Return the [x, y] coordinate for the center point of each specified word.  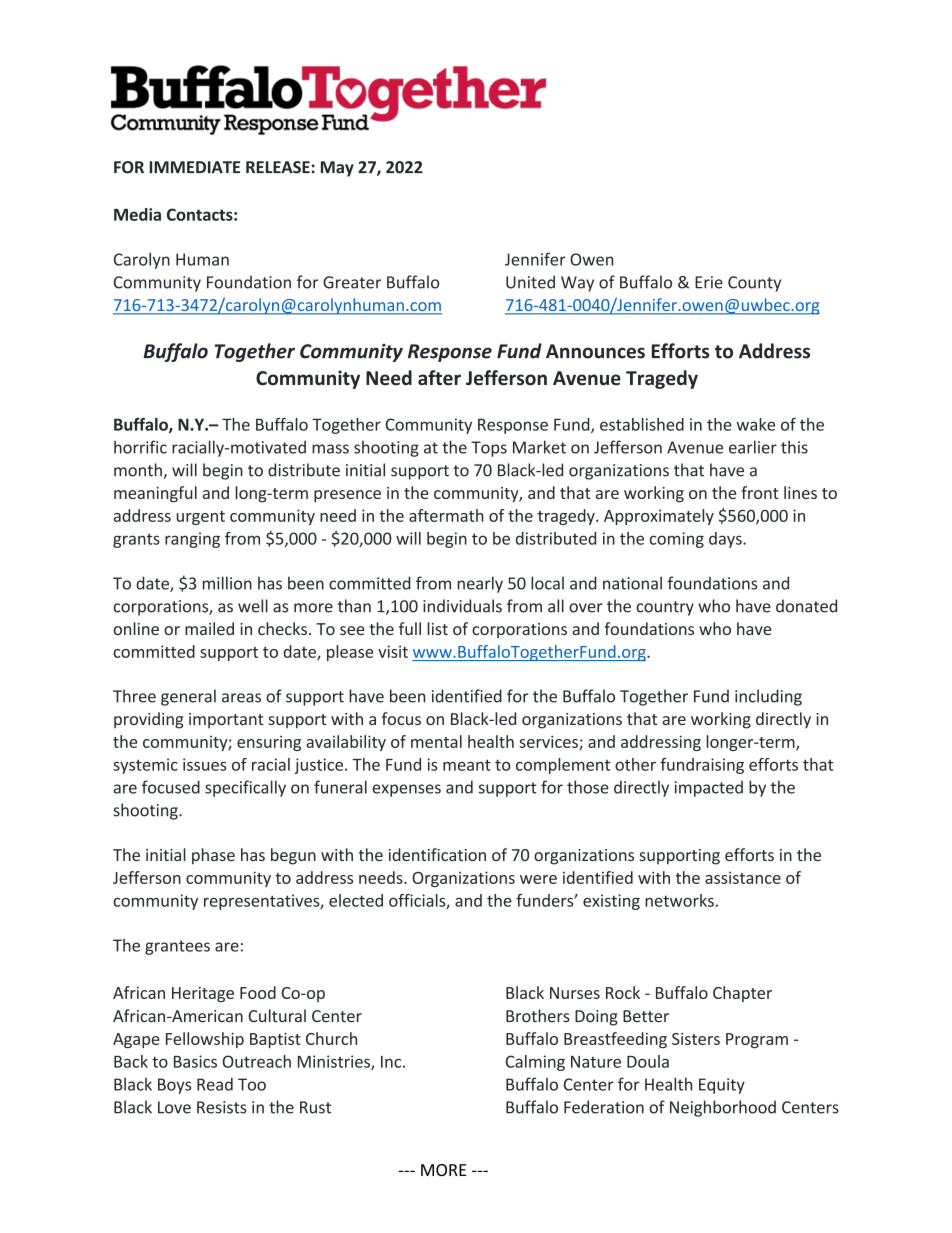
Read [215, 1084]
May [337, 169]
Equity [722, 1086]
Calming [535, 1063]
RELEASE [278, 167]
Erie [709, 282]
